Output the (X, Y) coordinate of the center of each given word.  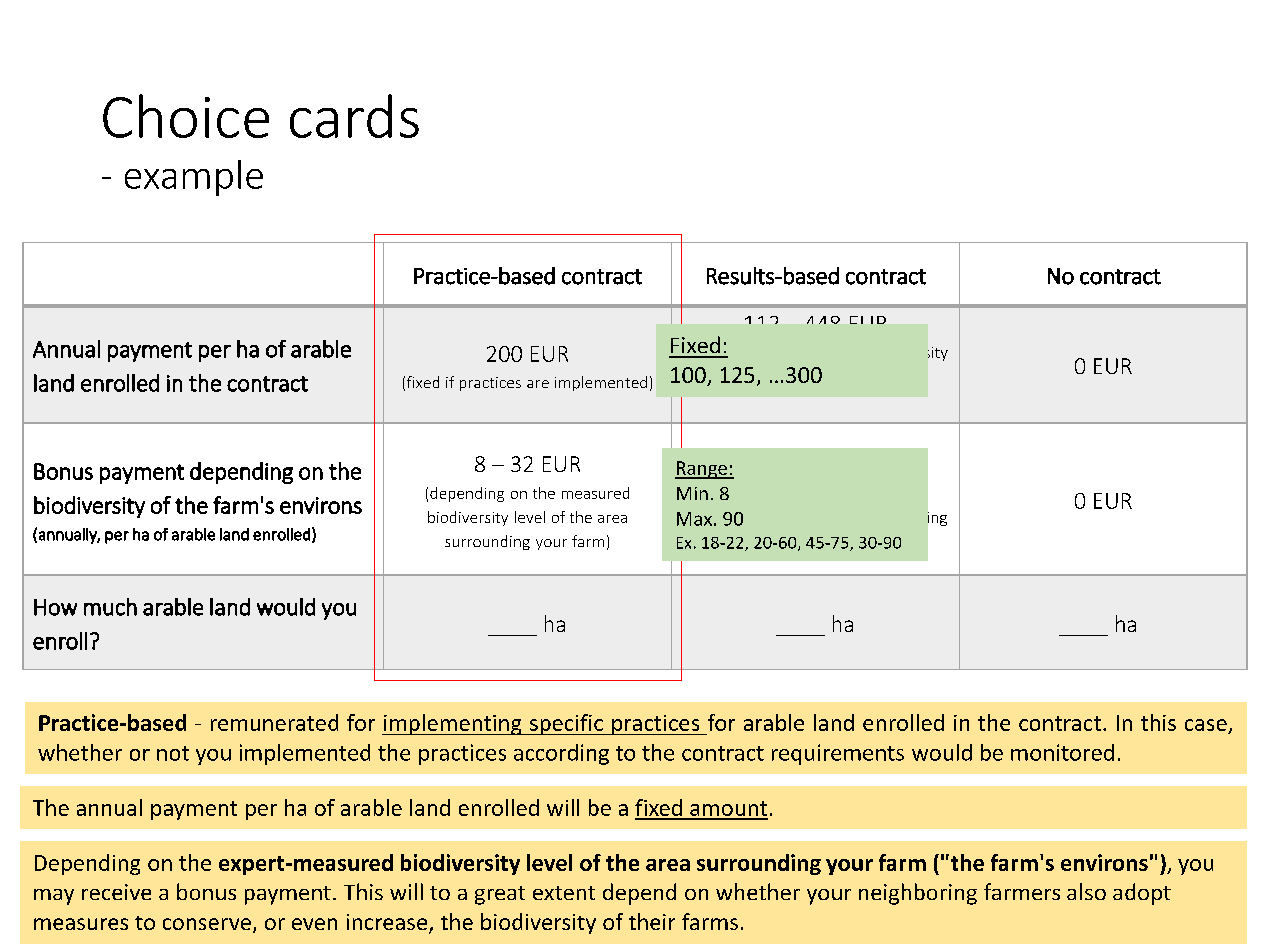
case (1206, 725)
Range (702, 470)
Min (692, 493)
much (110, 607)
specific (566, 724)
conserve (207, 924)
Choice (186, 116)
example (194, 178)
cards (354, 116)
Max (694, 519)
